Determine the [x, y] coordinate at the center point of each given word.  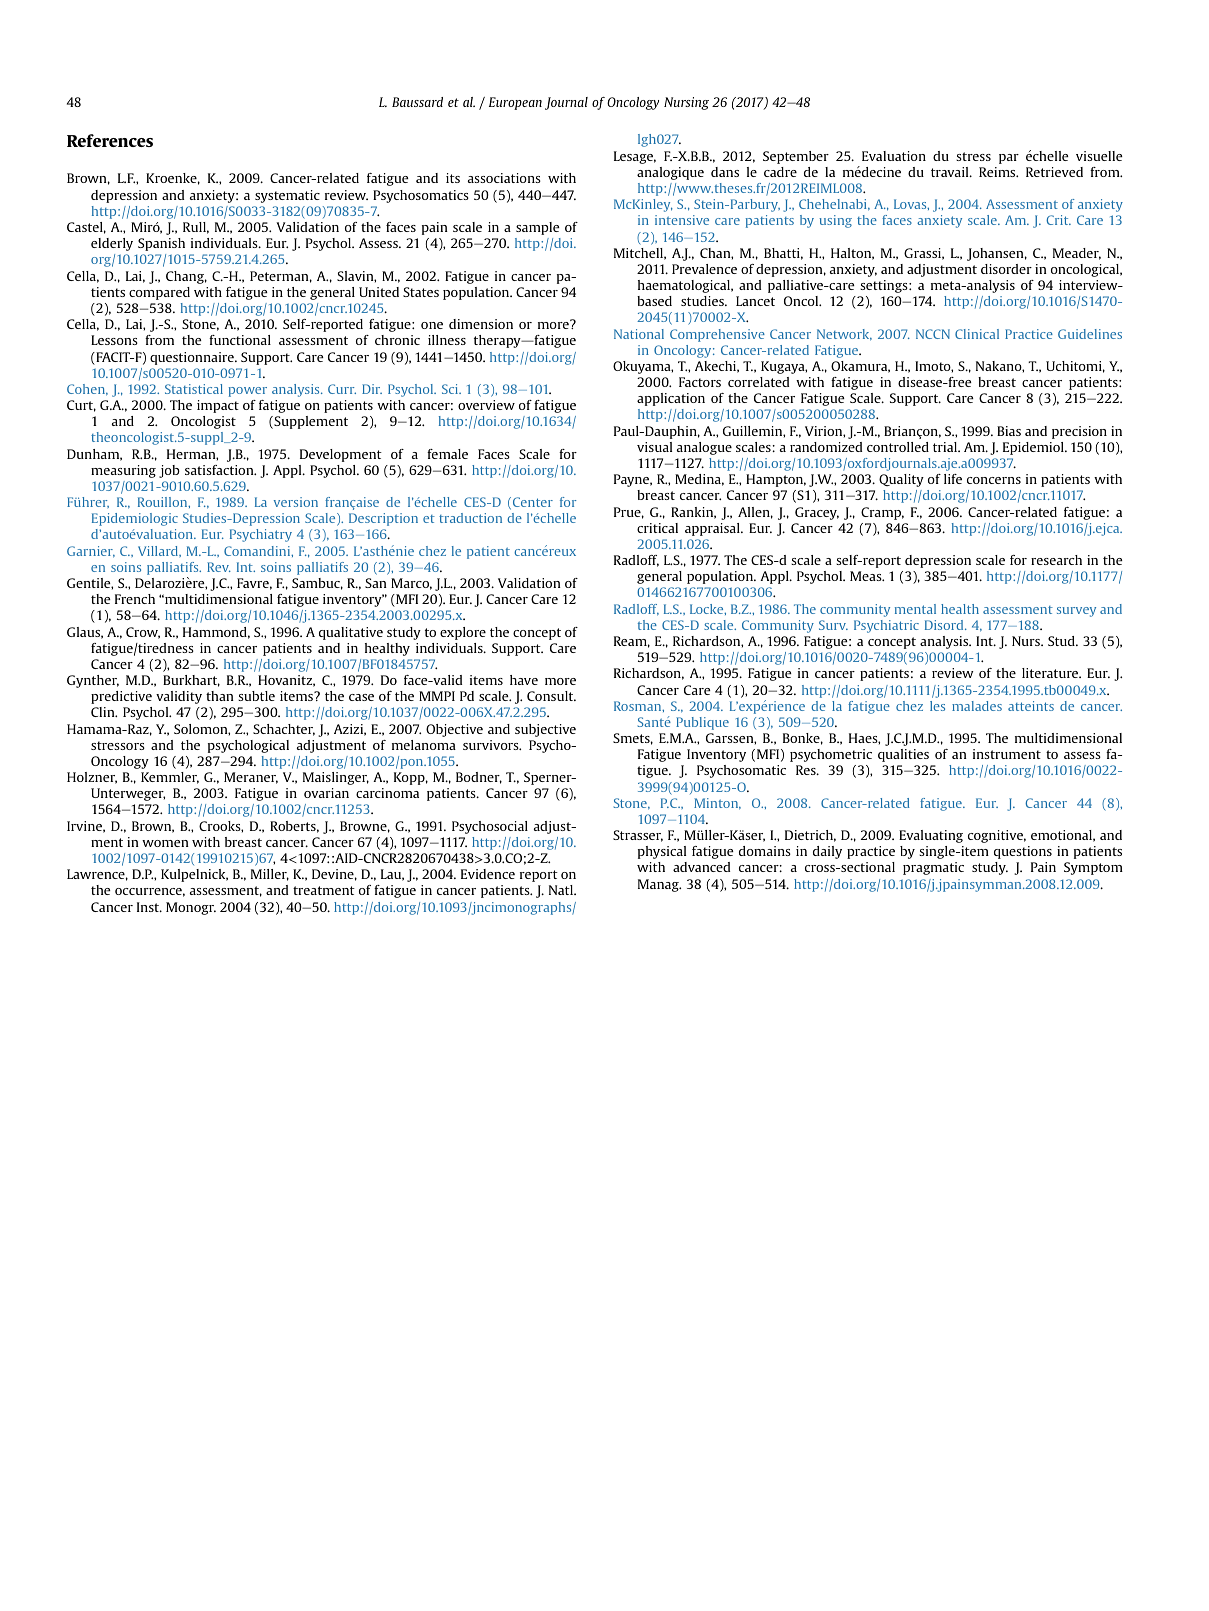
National [639, 334]
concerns [994, 480]
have [524, 680]
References [110, 140]
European [515, 103]
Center [533, 502]
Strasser [638, 836]
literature [1051, 673]
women [165, 843]
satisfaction [220, 470]
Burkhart [191, 681]
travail [951, 172]
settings [885, 286]
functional [240, 340]
